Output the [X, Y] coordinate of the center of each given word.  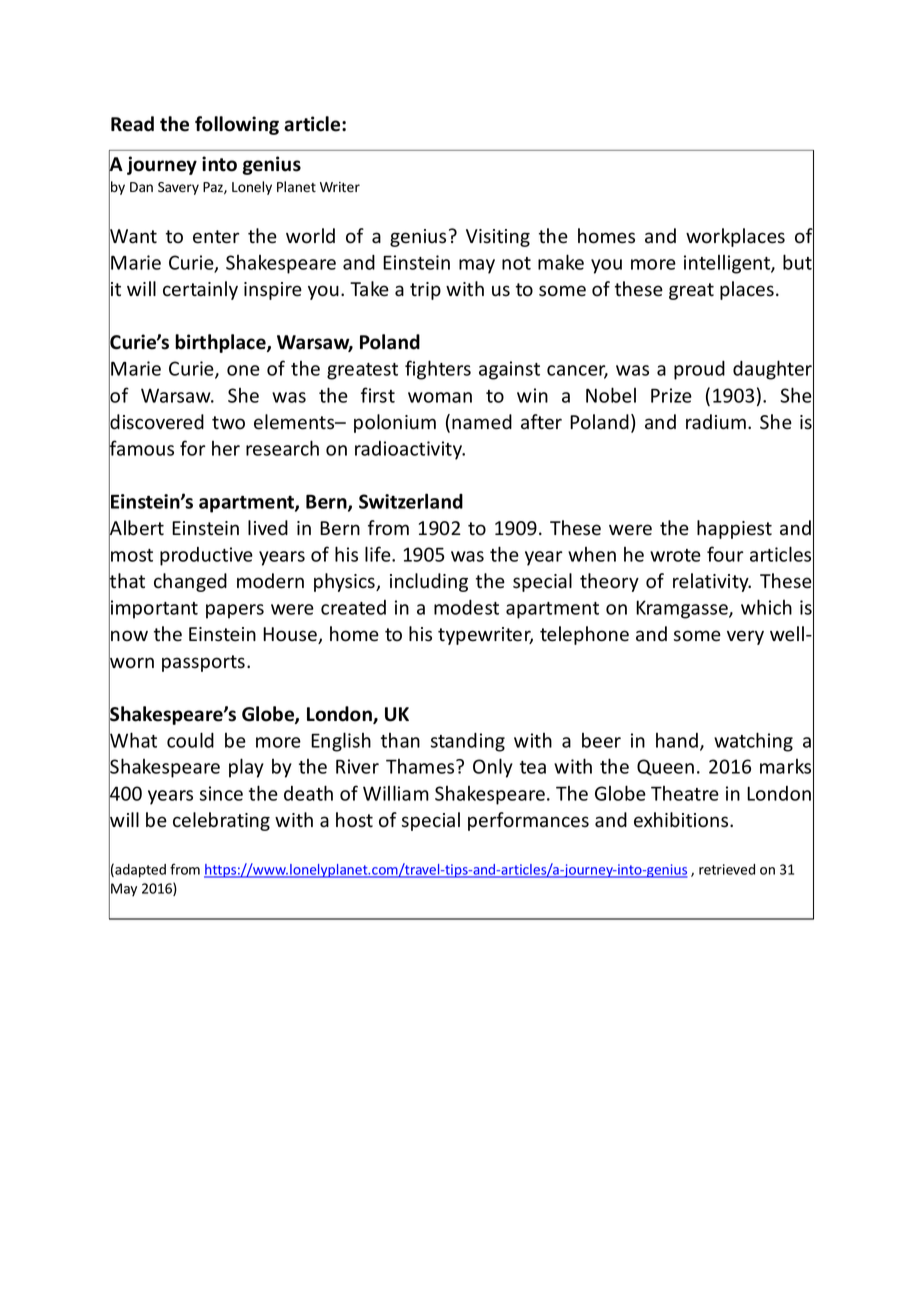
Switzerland [411, 501]
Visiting [498, 238]
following [237, 125]
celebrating [221, 821]
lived [268, 528]
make [561, 262]
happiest [734, 529]
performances [528, 821]
